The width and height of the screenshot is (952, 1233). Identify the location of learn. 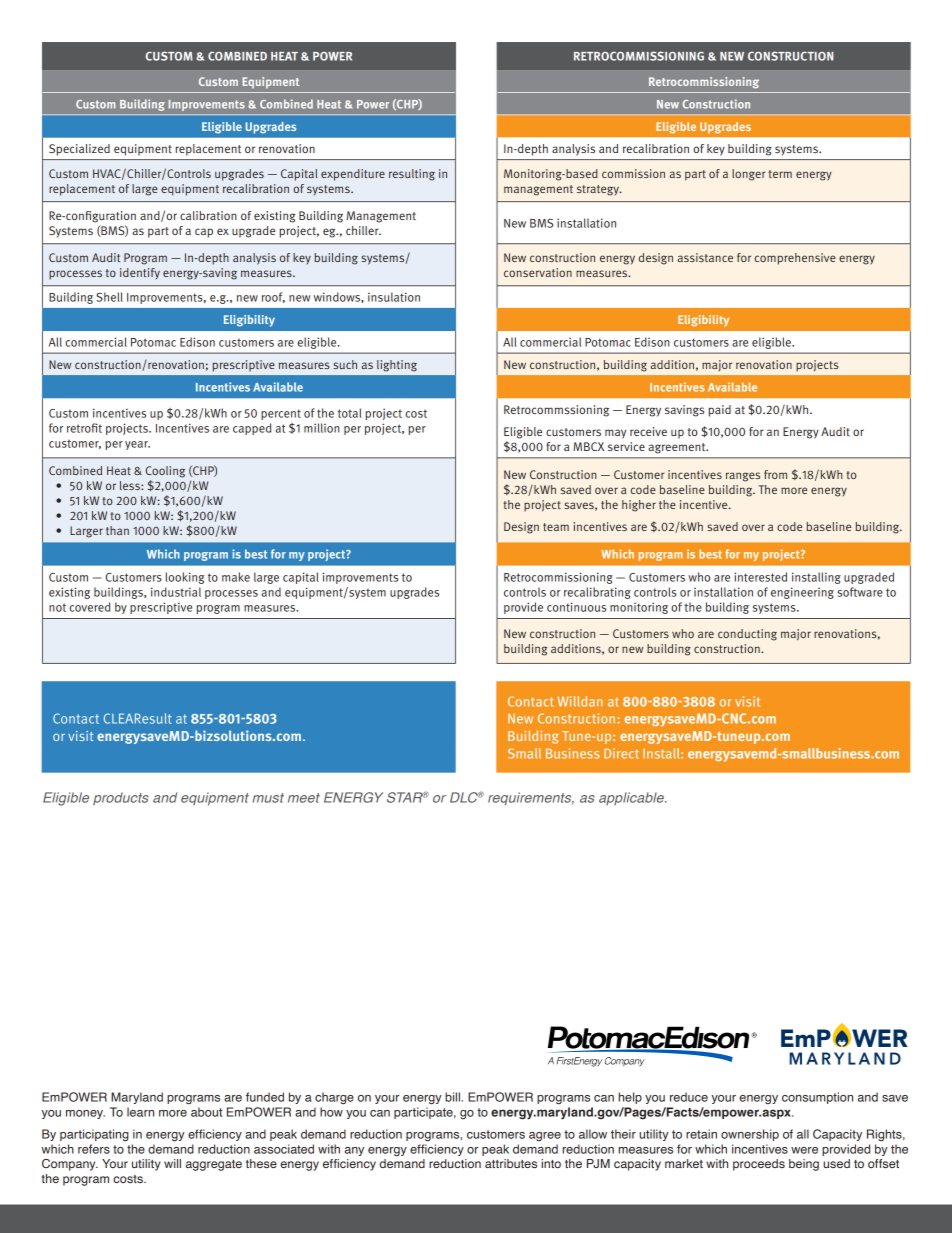
(140, 1112).
